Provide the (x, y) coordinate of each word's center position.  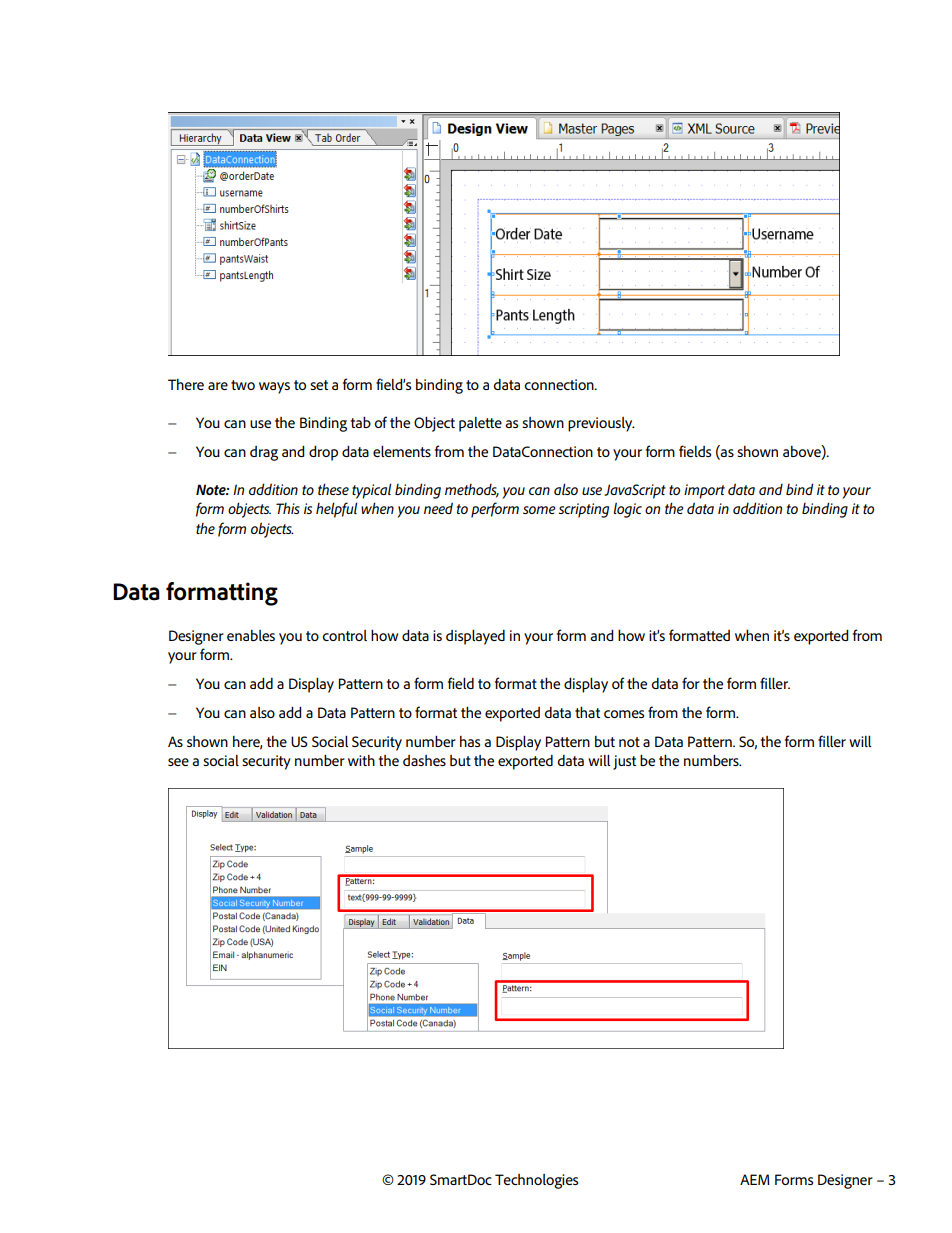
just (624, 762)
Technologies (536, 1181)
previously (601, 424)
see (178, 762)
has (470, 741)
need (438, 508)
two (243, 385)
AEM (755, 1179)
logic (628, 510)
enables (251, 635)
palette (480, 424)
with (361, 760)
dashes (424, 760)
